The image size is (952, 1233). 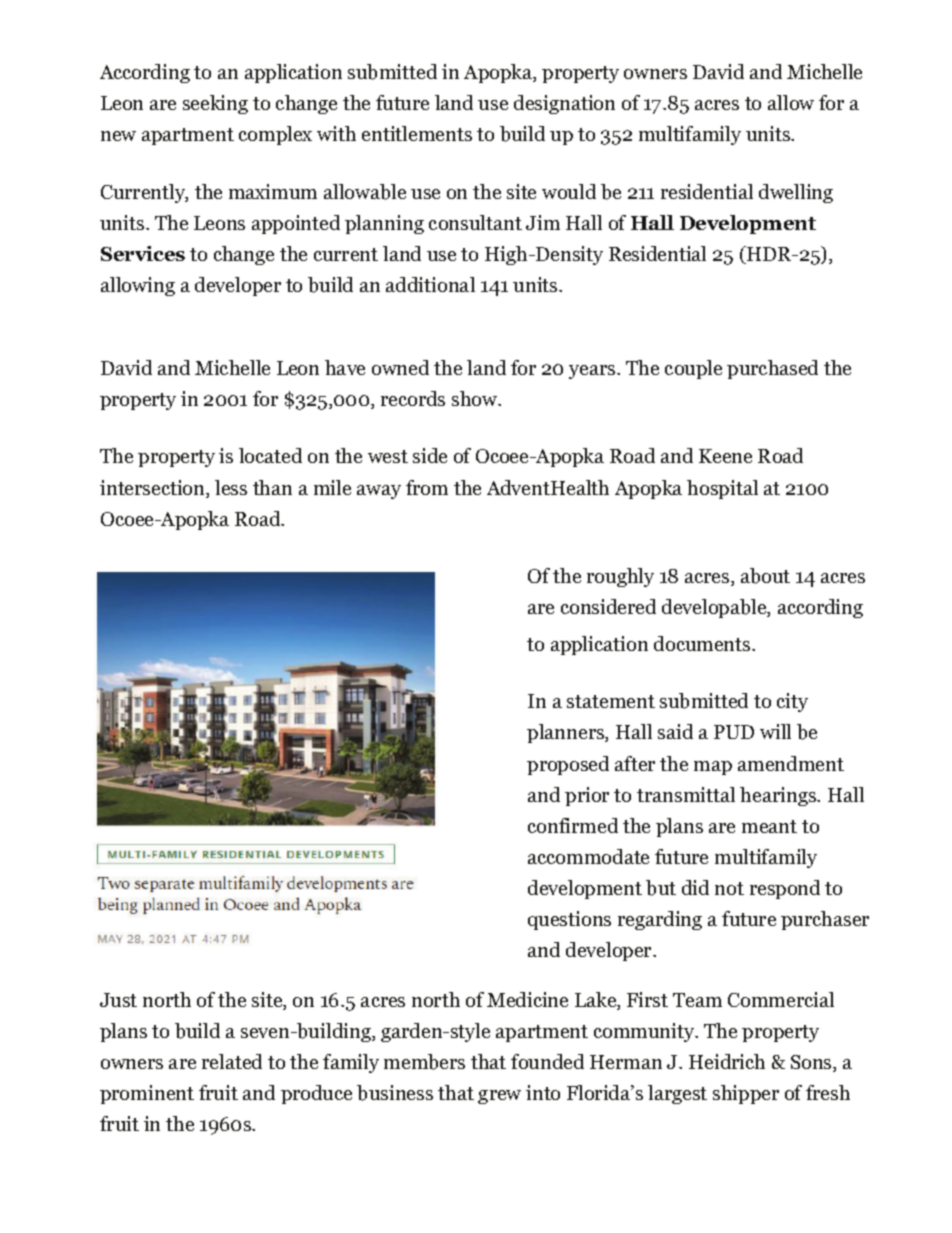 What do you see at coordinates (620, 577) in the screenshot?
I see `roughly` at bounding box center [620, 577].
